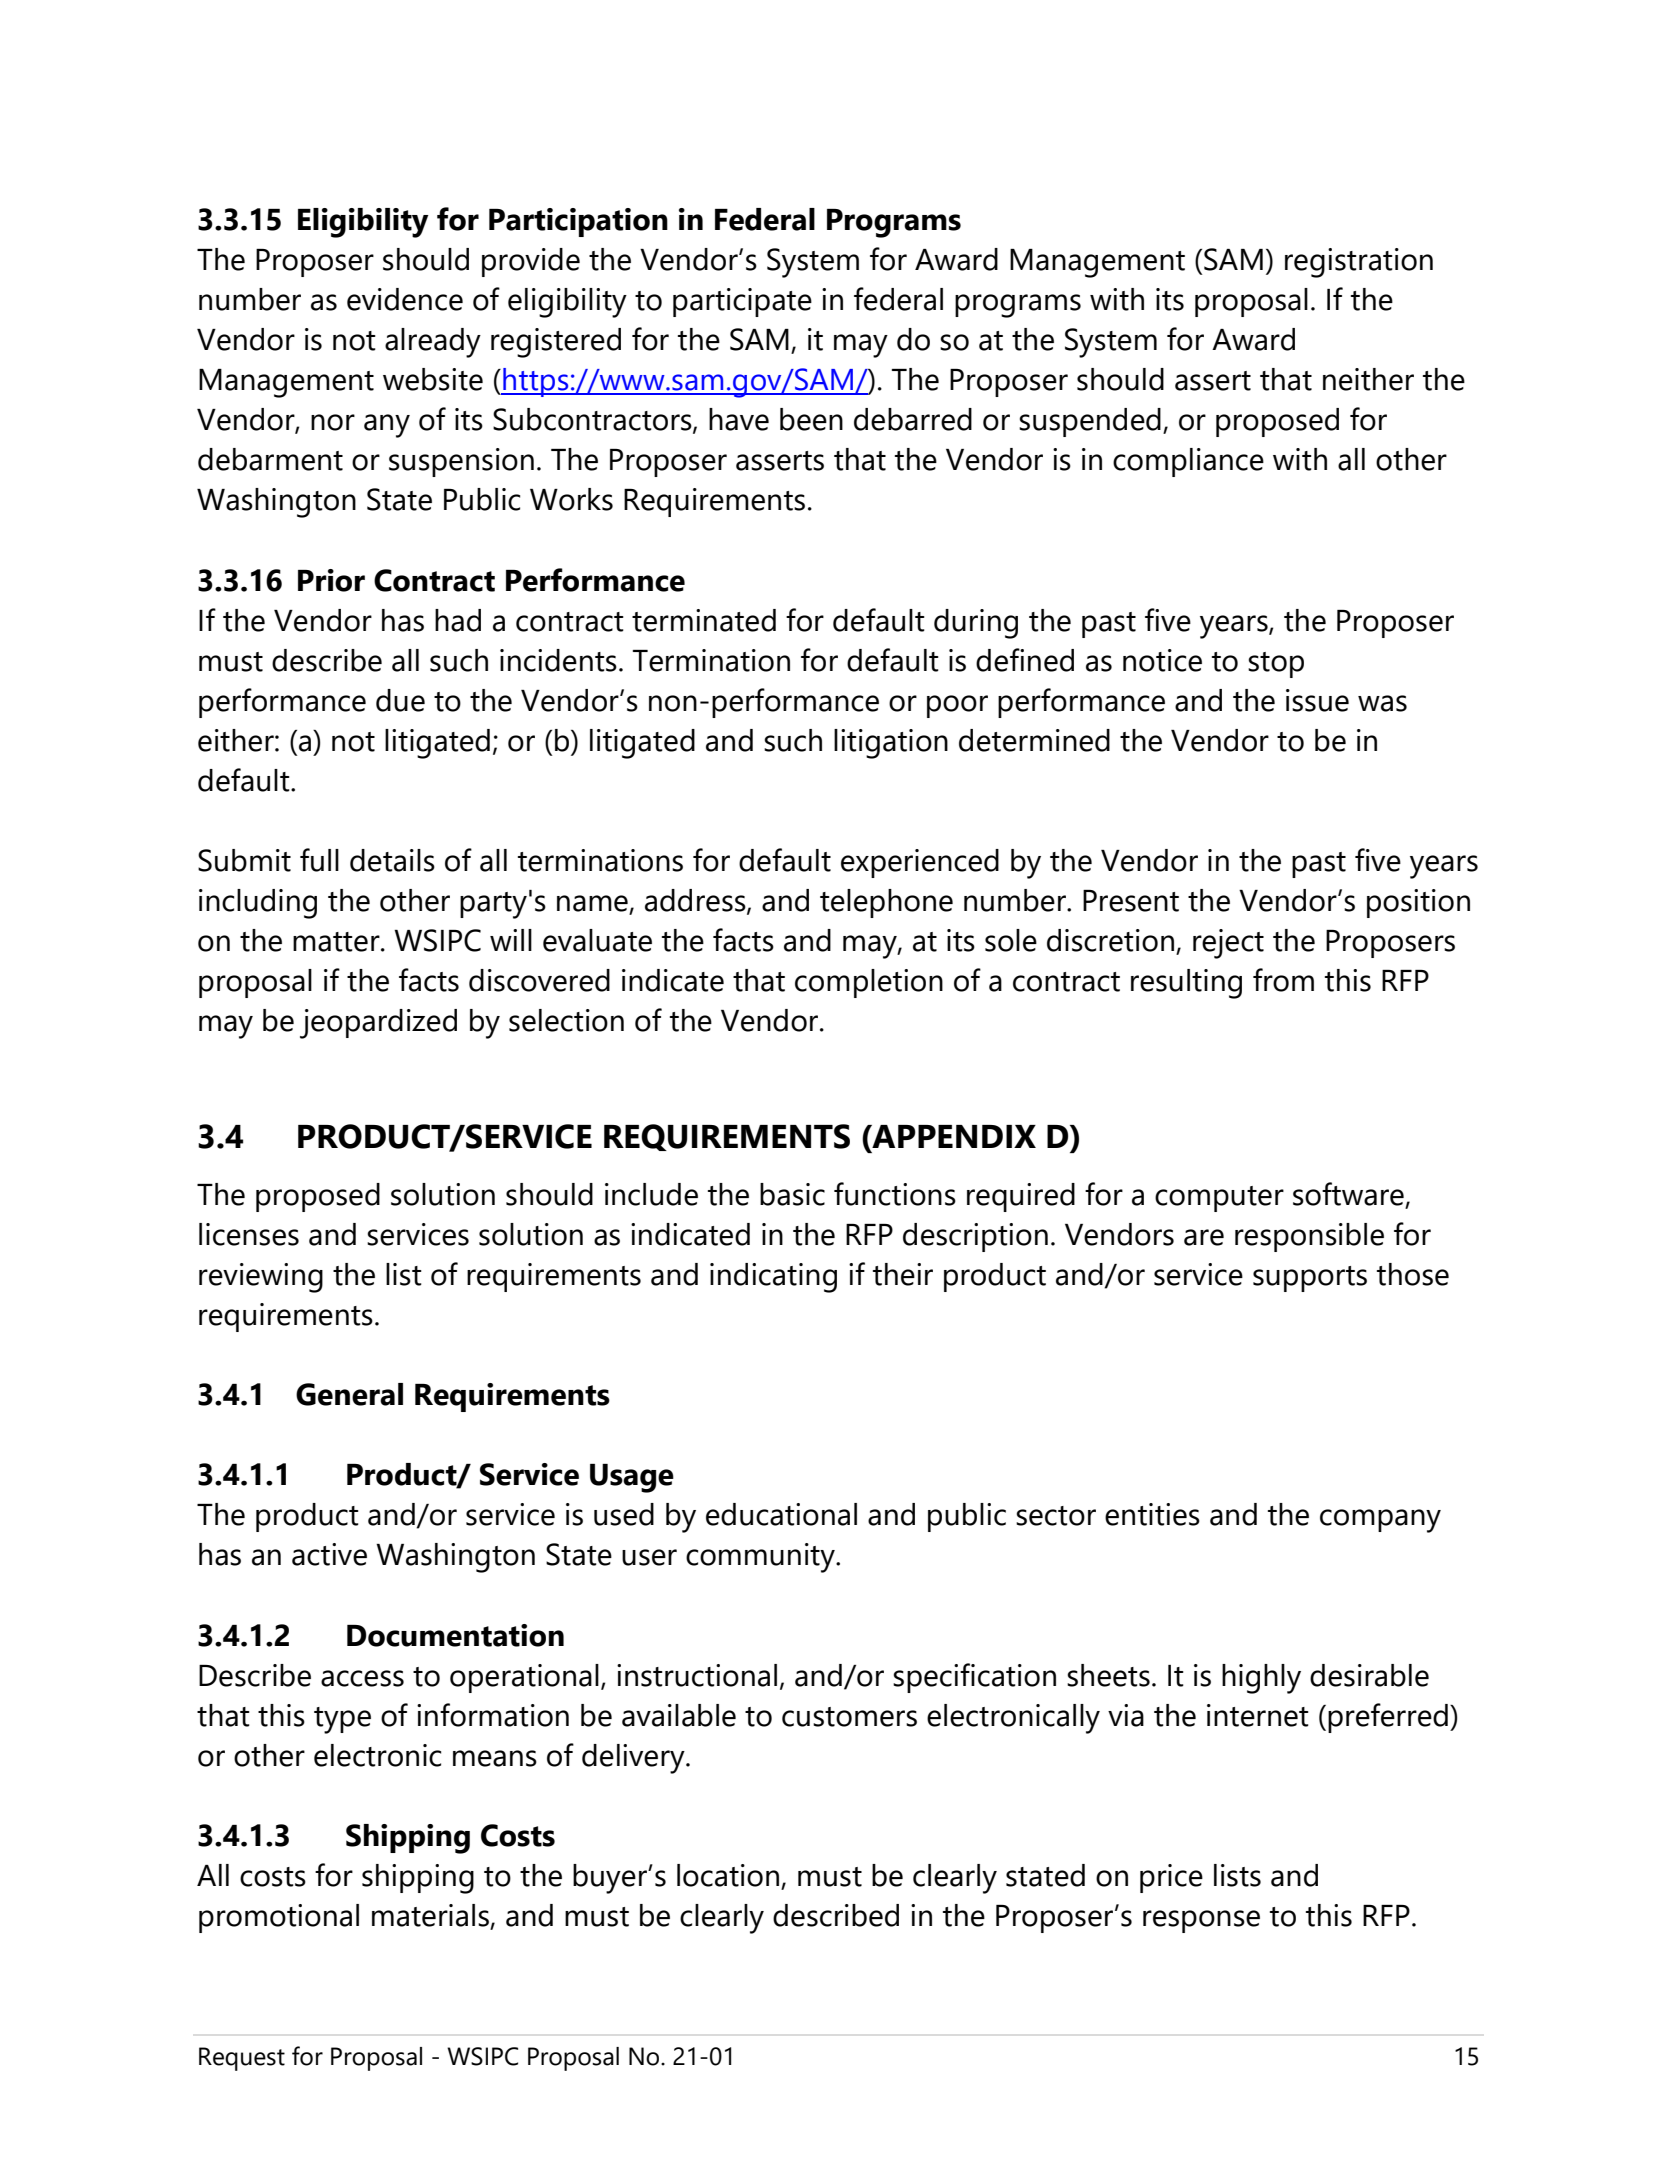  I want to click on location, so click(729, 1876).
